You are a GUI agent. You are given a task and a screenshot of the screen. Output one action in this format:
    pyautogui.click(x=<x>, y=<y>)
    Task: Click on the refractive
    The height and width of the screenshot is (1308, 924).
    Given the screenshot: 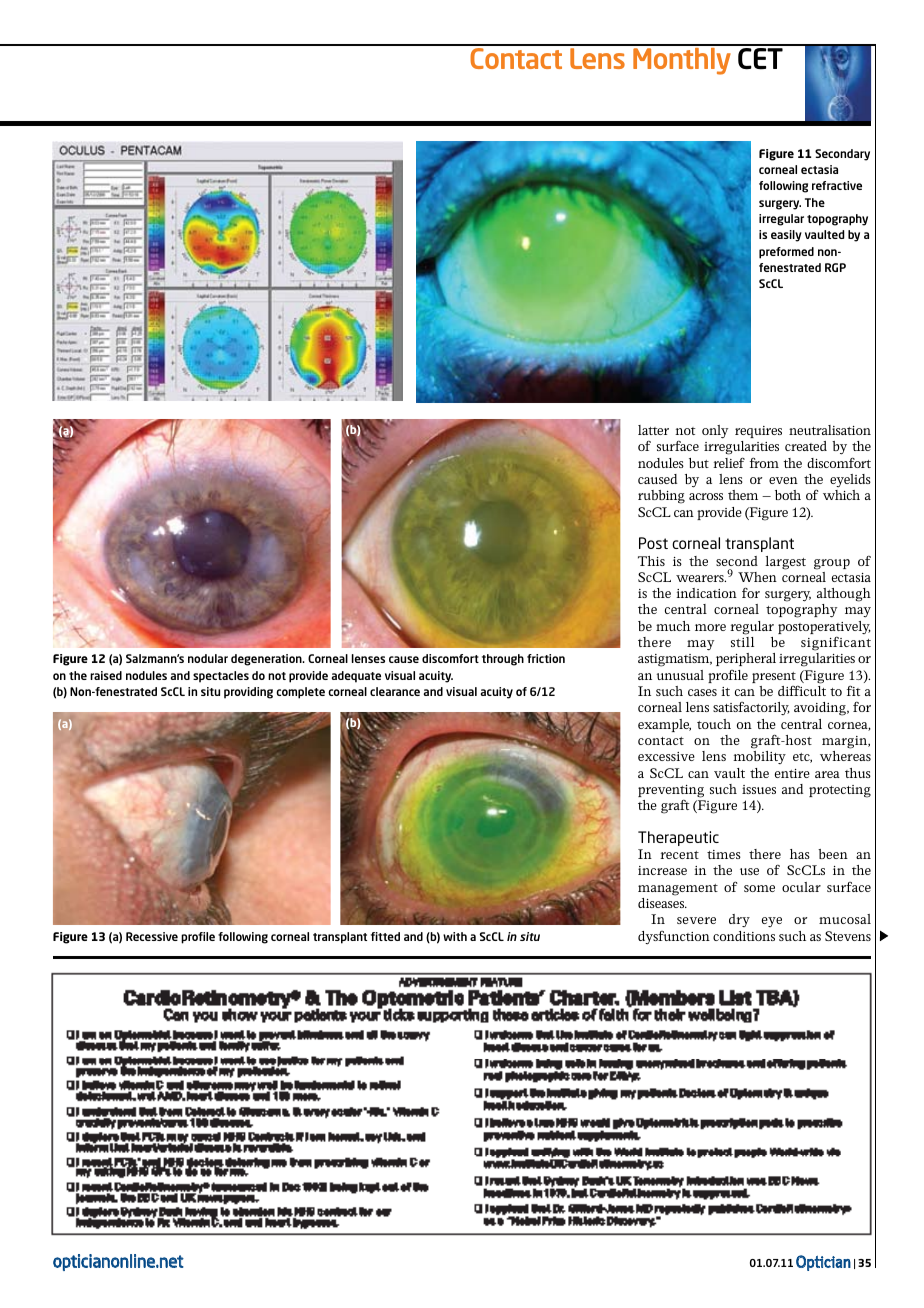 What is the action you would take?
    pyautogui.click(x=837, y=185)
